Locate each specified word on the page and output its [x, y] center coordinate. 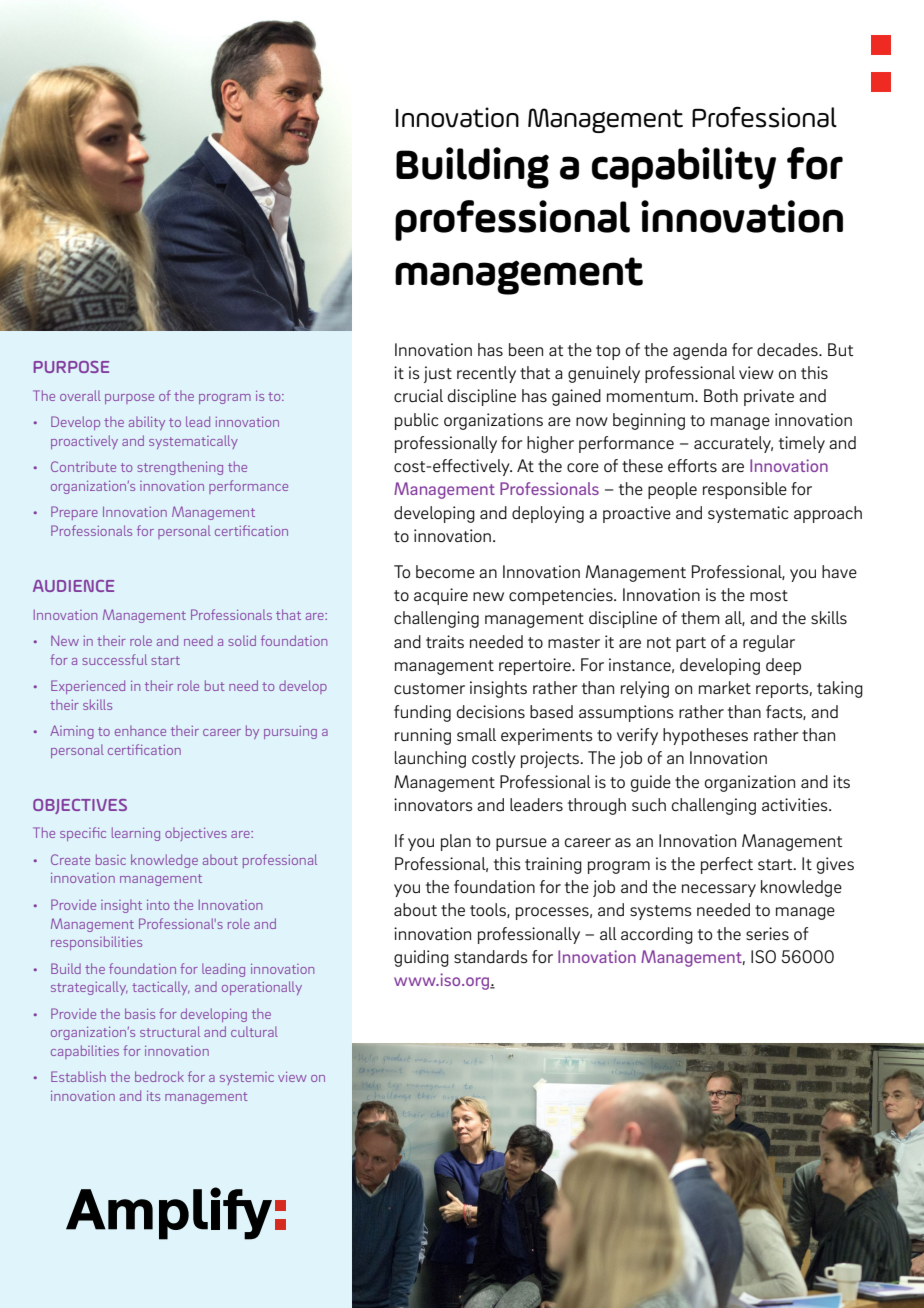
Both [721, 395]
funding [422, 713]
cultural [254, 1031]
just [438, 374]
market [725, 687]
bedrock [159, 1076]
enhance [140, 730]
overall [80, 395]
